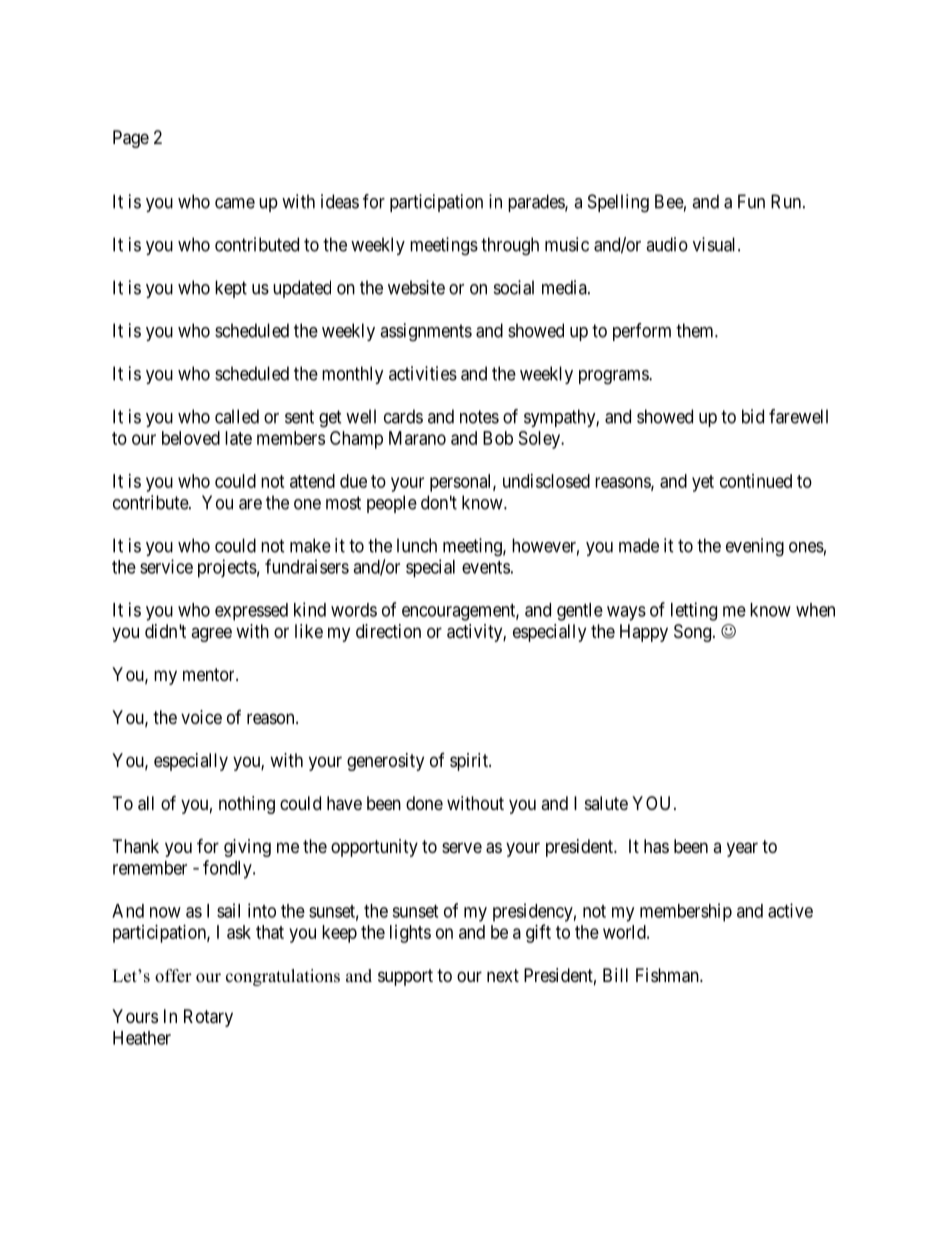 The width and height of the page is (952, 1233). What do you see at coordinates (191, 438) in the page?
I see `beloved` at bounding box center [191, 438].
